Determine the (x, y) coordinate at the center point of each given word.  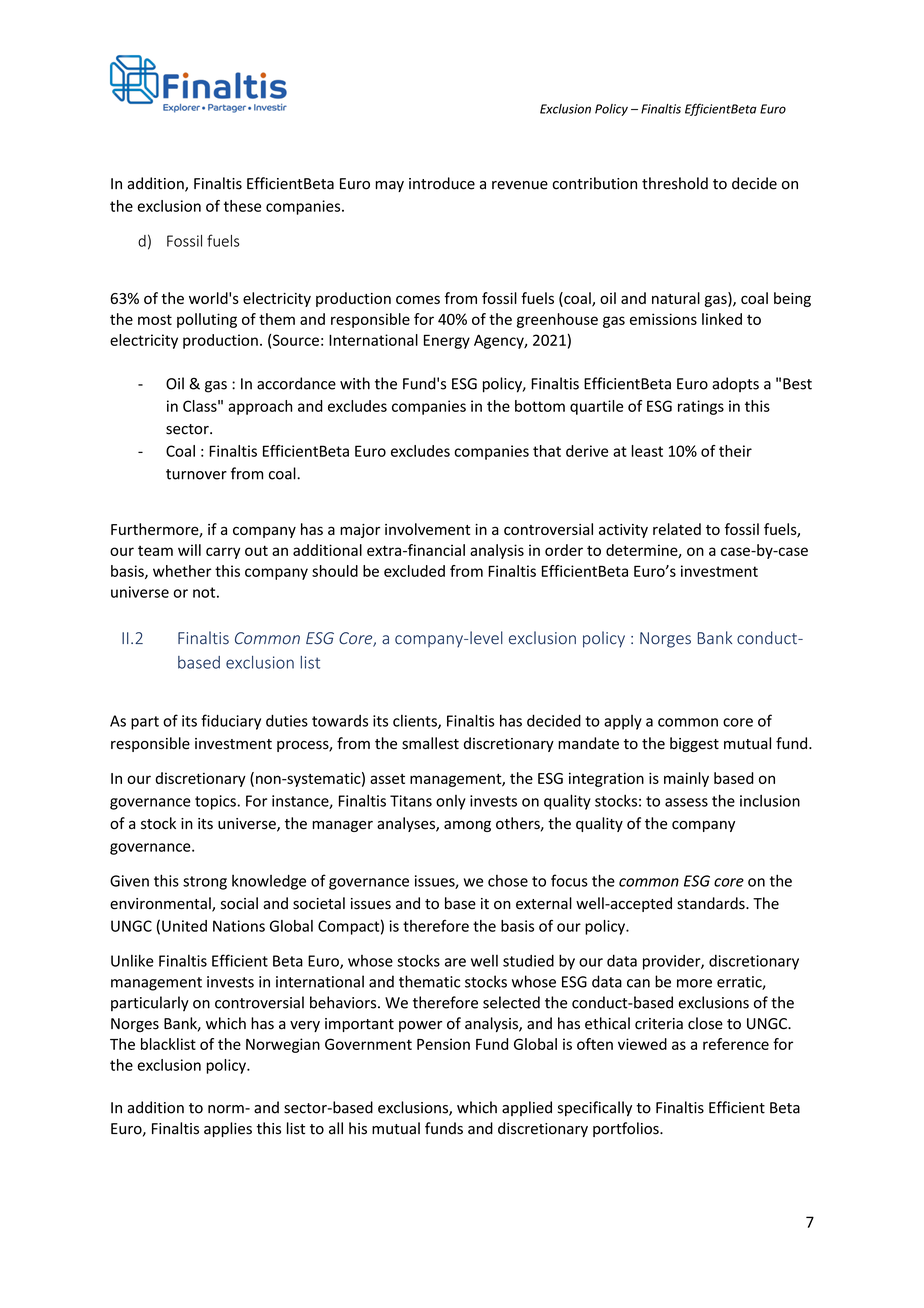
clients (416, 721)
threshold (675, 183)
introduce (442, 183)
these (242, 206)
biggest (694, 744)
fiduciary (231, 722)
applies (228, 1129)
